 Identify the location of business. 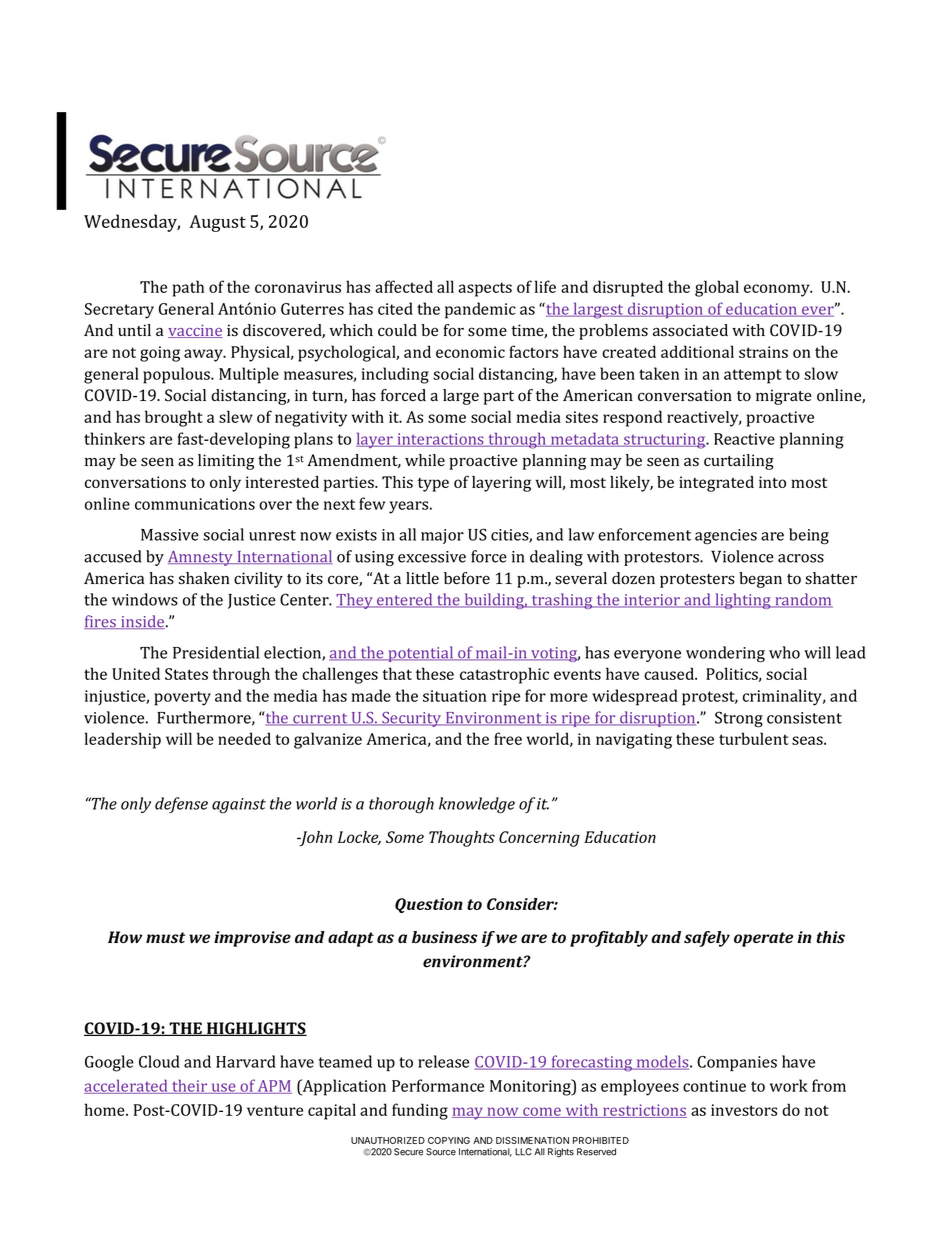
(445, 937).
